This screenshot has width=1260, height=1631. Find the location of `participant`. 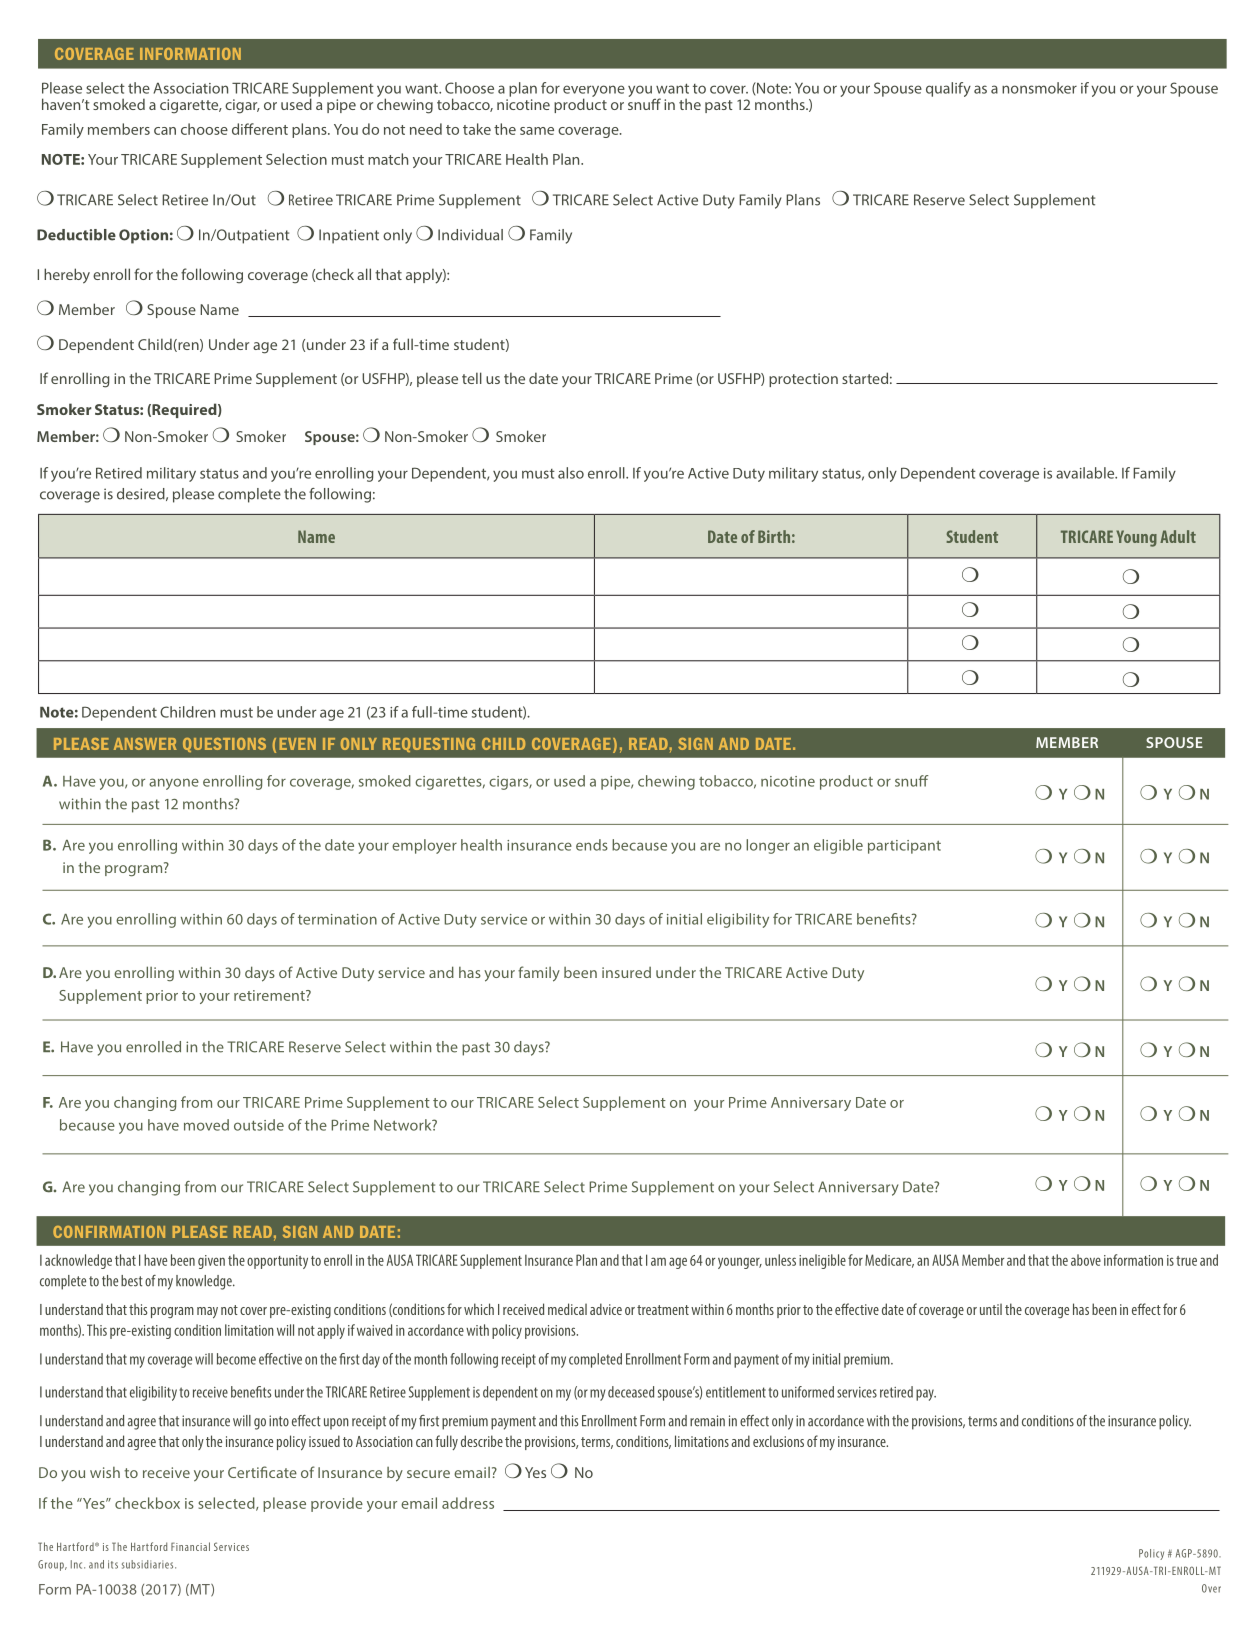

participant is located at coordinates (904, 847).
